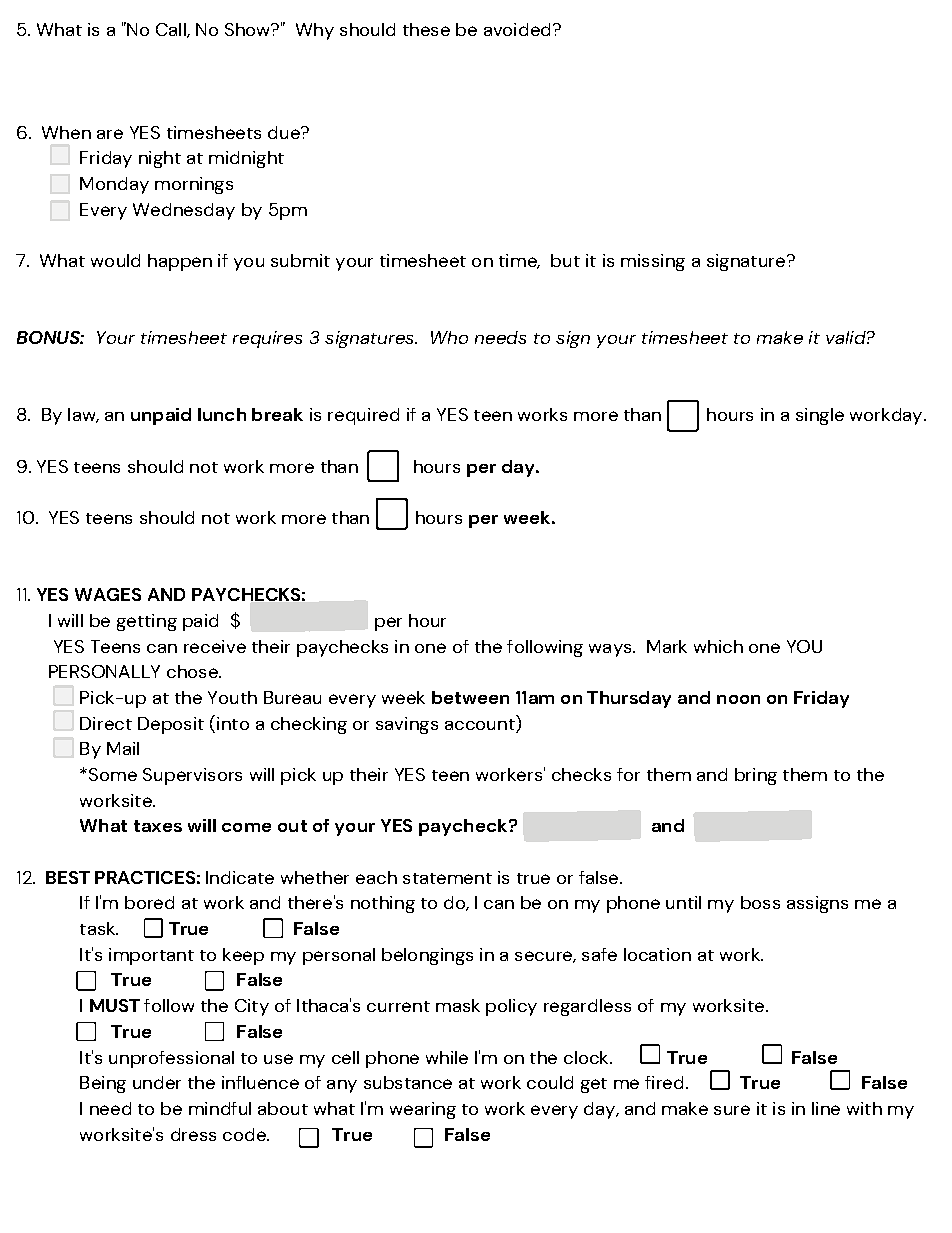  Describe the element at coordinates (481, 726) in the screenshot. I see `account` at that location.
